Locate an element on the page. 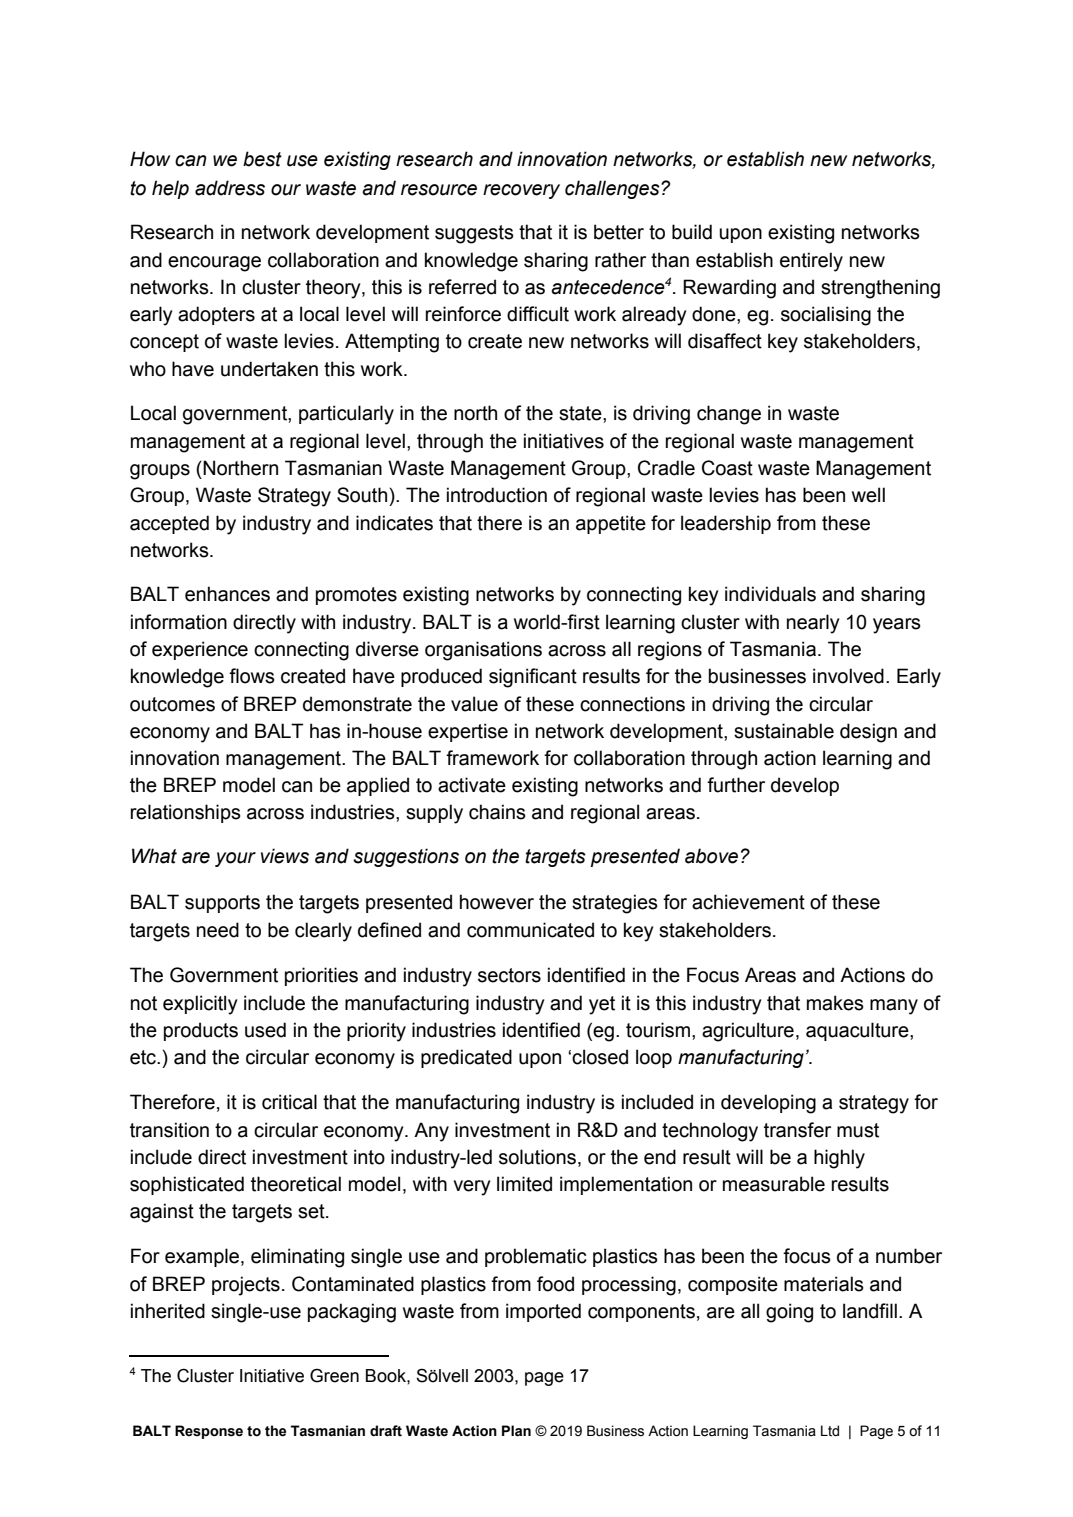  involved is located at coordinates (848, 676).
